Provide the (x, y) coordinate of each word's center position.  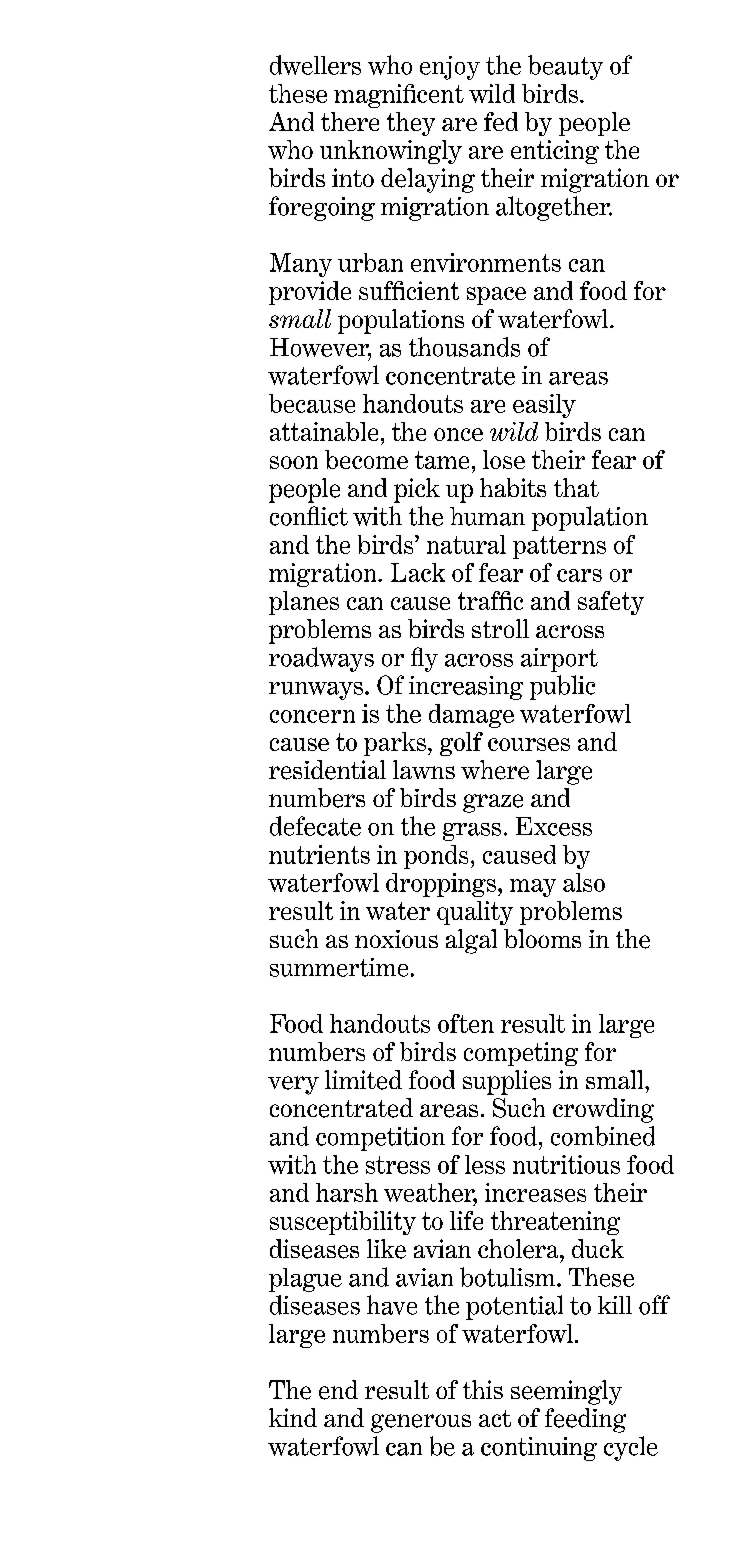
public (562, 687)
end (338, 1390)
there (350, 121)
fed (501, 121)
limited (363, 1080)
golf (461, 744)
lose (504, 459)
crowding (603, 1110)
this (483, 1389)
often (466, 1023)
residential (327, 770)
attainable (324, 431)
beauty (565, 67)
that (576, 487)
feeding (585, 1420)
